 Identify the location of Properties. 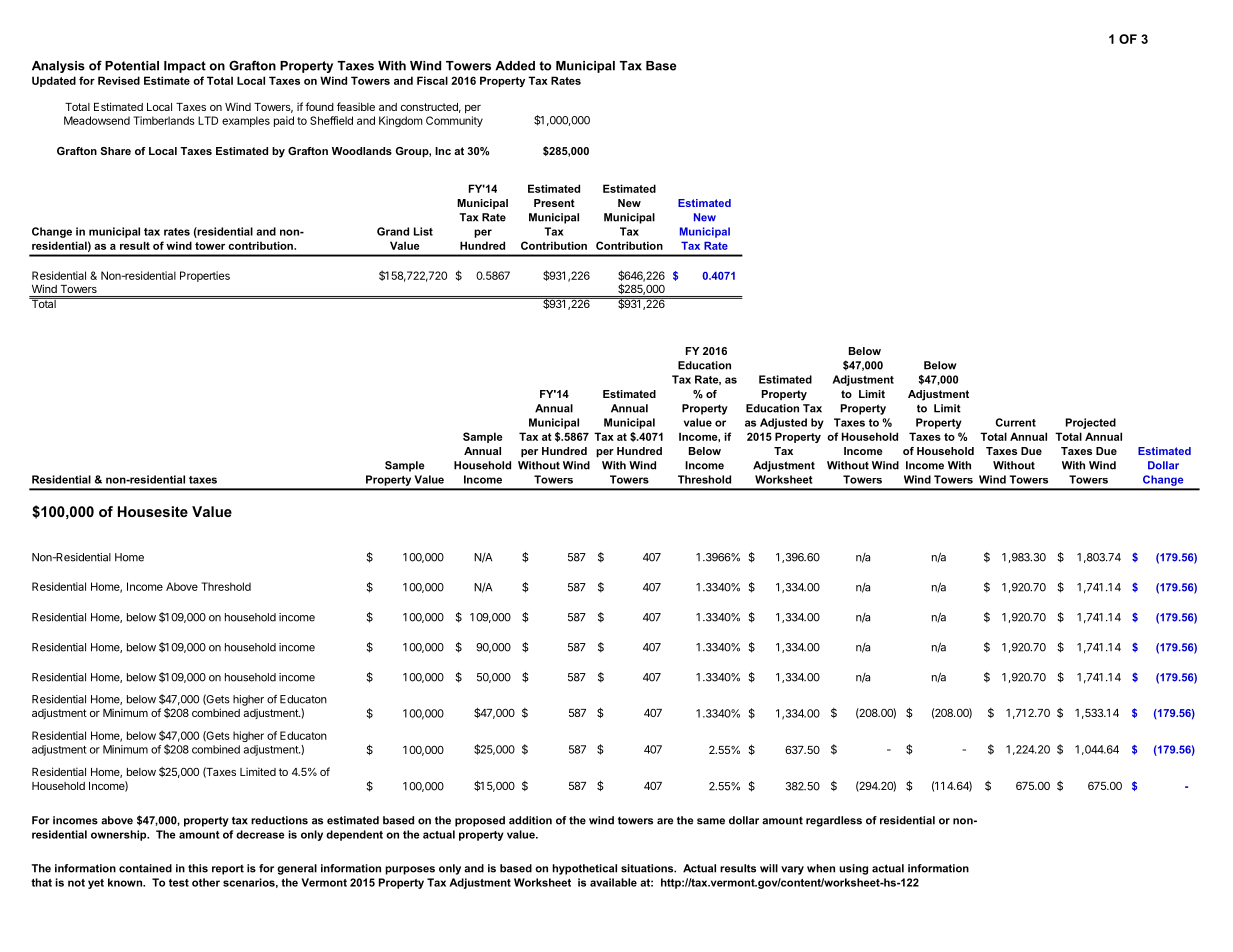
(205, 276).
